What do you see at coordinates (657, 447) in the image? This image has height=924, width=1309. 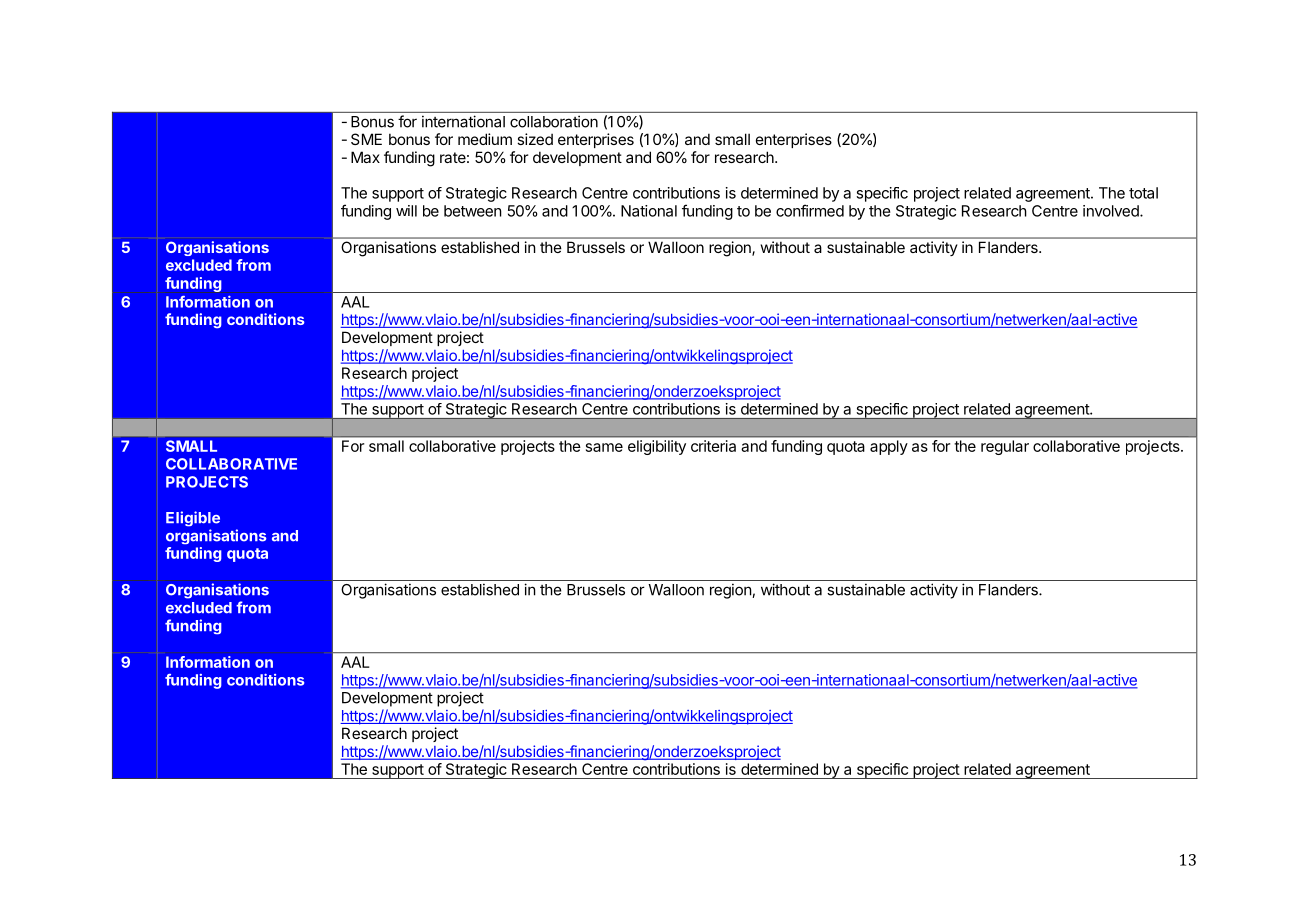 I see `eligibility` at bounding box center [657, 447].
